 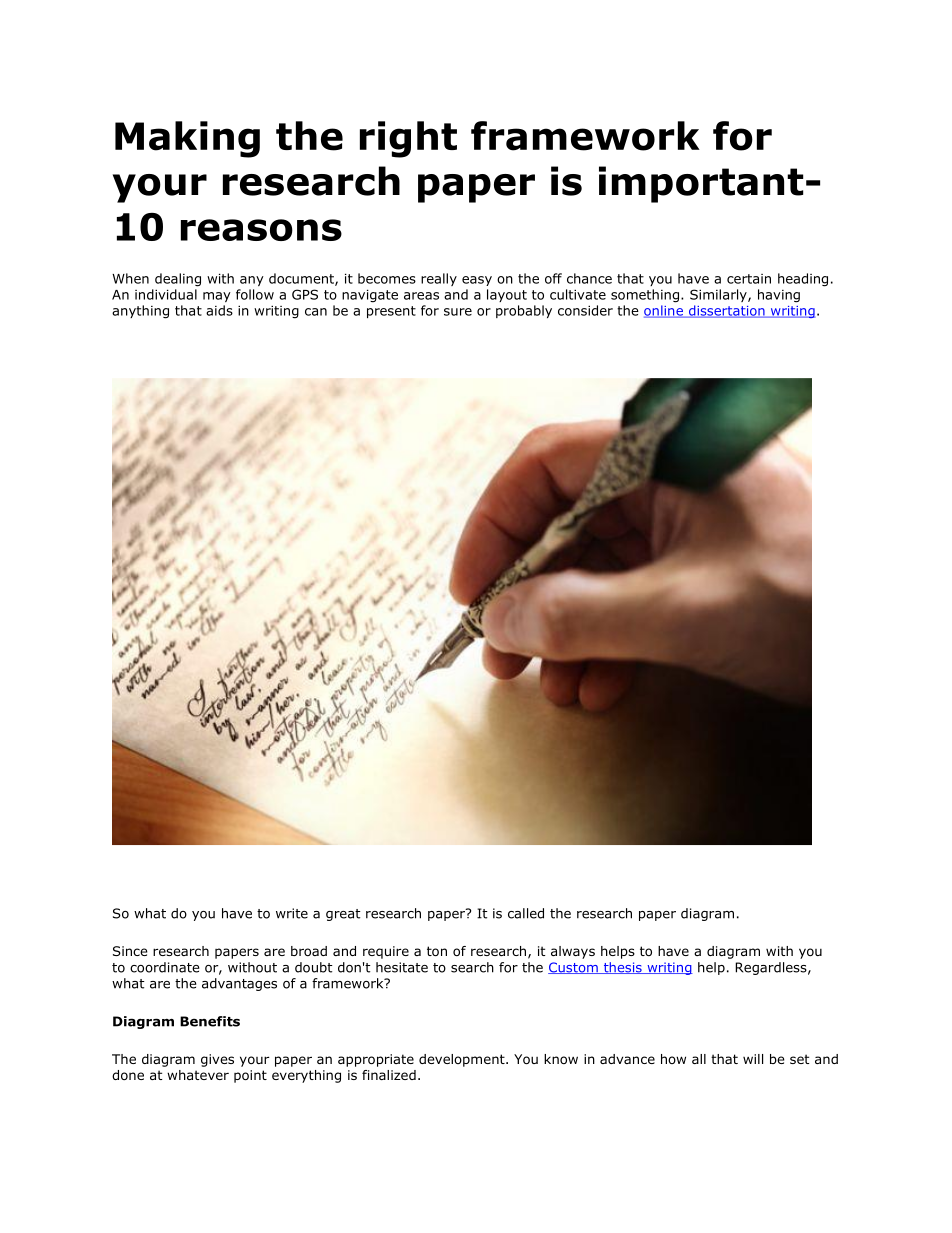 What do you see at coordinates (217, 1060) in the screenshot?
I see `gives` at bounding box center [217, 1060].
